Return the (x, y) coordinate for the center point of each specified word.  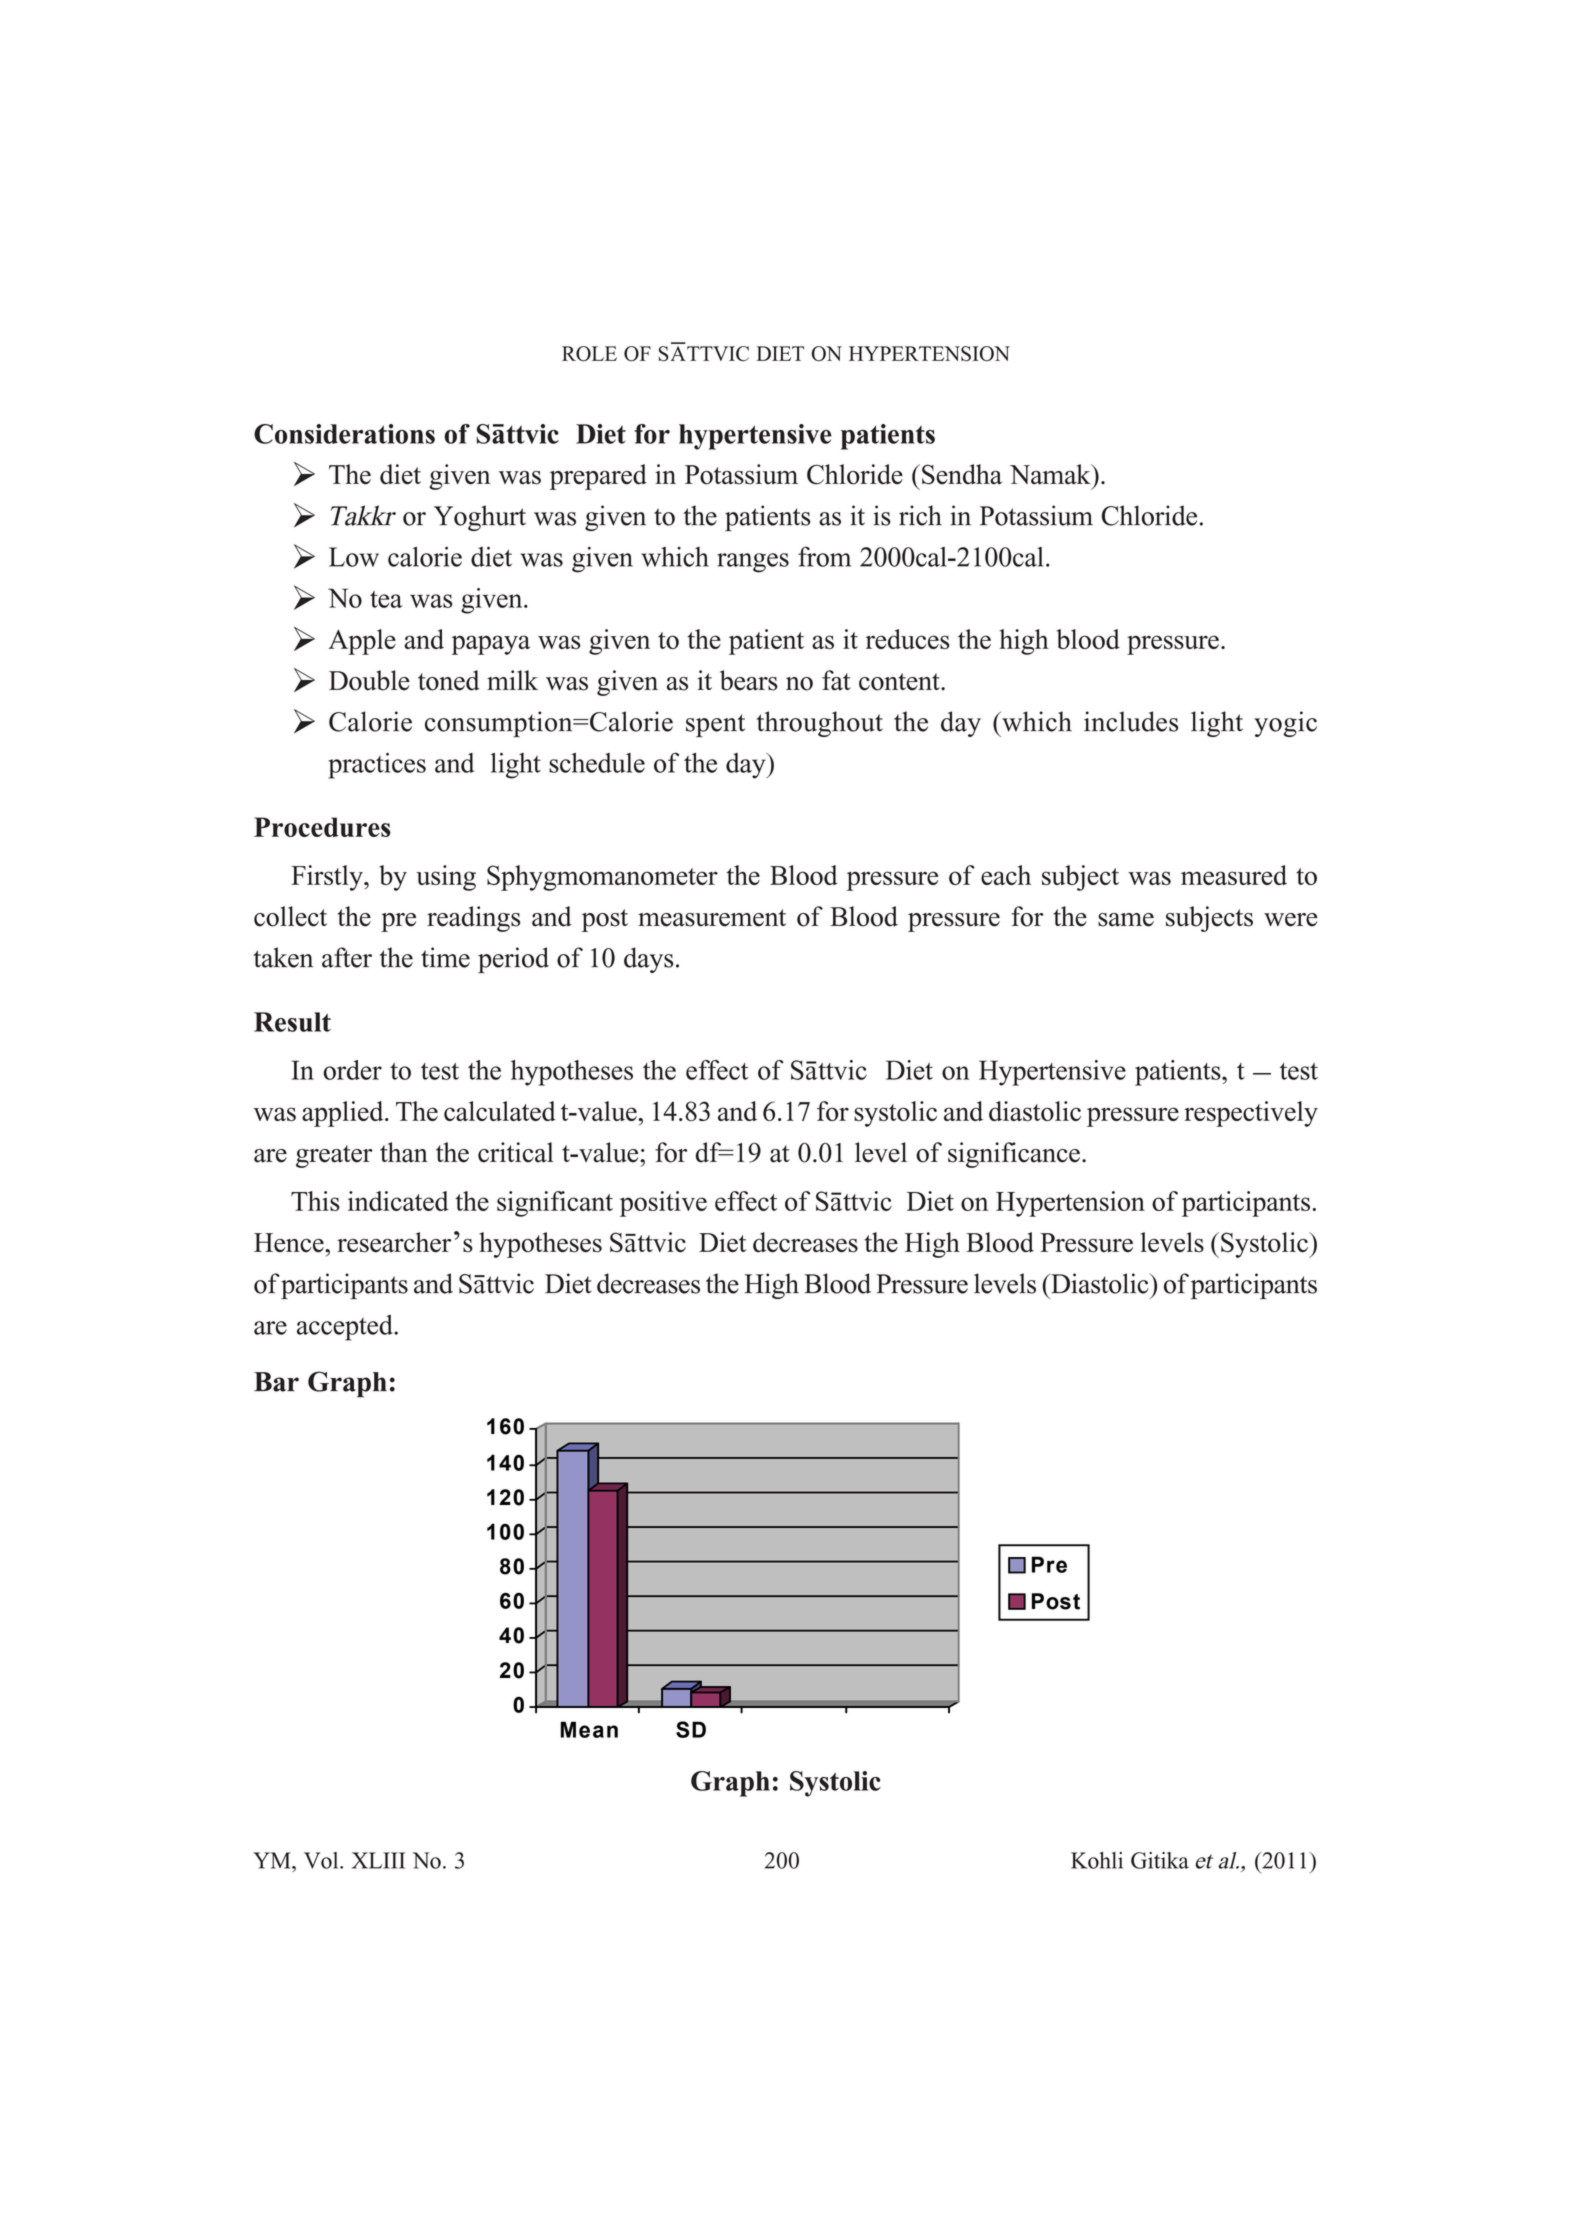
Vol (322, 1860)
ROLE (589, 354)
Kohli (1097, 1860)
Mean (589, 1729)
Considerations (344, 434)
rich (920, 515)
